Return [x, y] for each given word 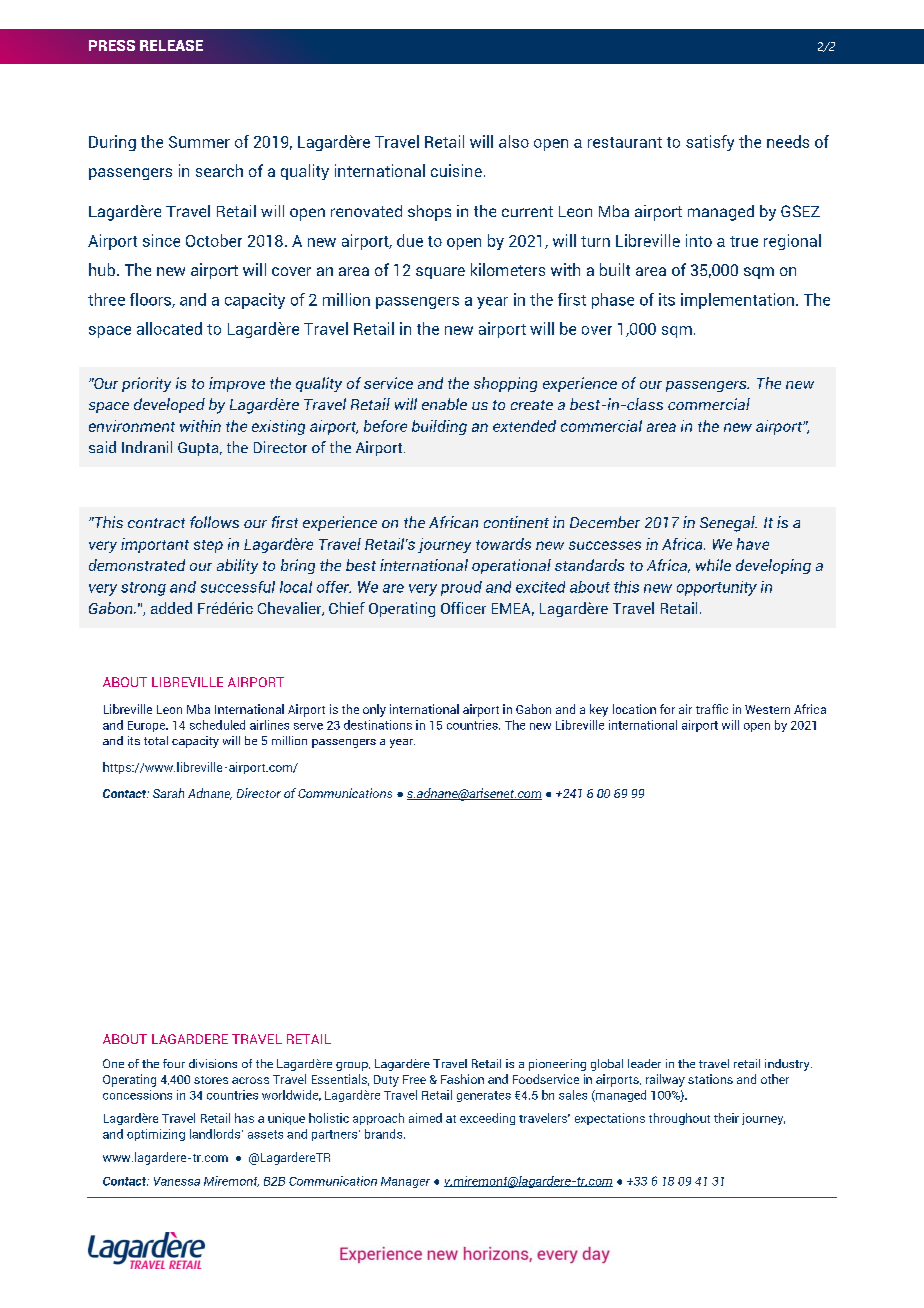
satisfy [710, 143]
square [440, 273]
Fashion [462, 1079]
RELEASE [171, 45]
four [174, 1063]
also [514, 141]
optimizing [156, 1135]
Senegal [728, 524]
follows [214, 522]
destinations [378, 725]
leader [644, 1063]
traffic [712, 709]
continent [516, 522]
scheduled [217, 725]
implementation [737, 301]
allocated [169, 328]
